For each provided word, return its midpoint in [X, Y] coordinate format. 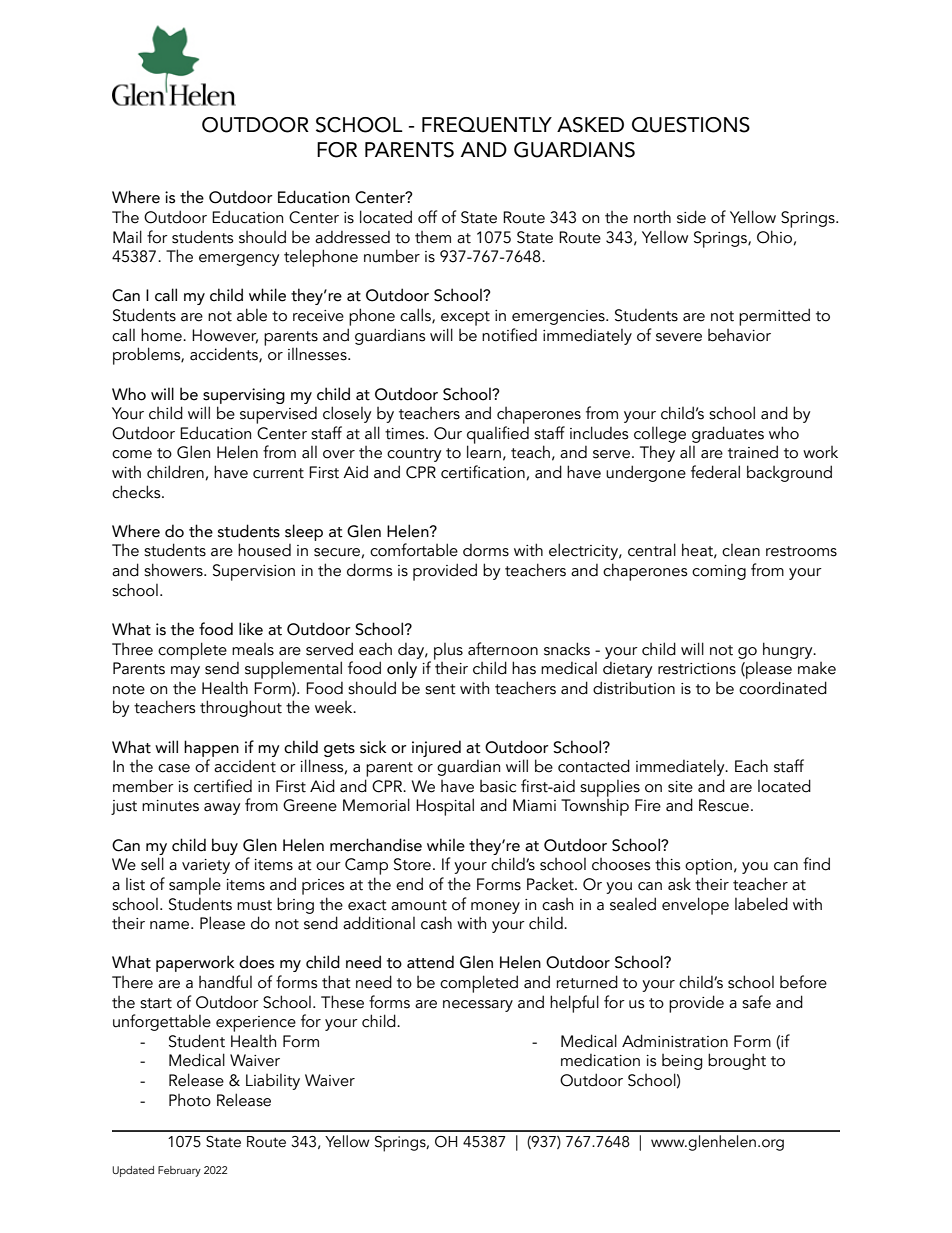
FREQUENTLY [487, 125]
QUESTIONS [691, 125]
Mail [127, 237]
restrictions [697, 669]
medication [600, 1060]
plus [448, 651]
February [179, 1171]
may [185, 672]
